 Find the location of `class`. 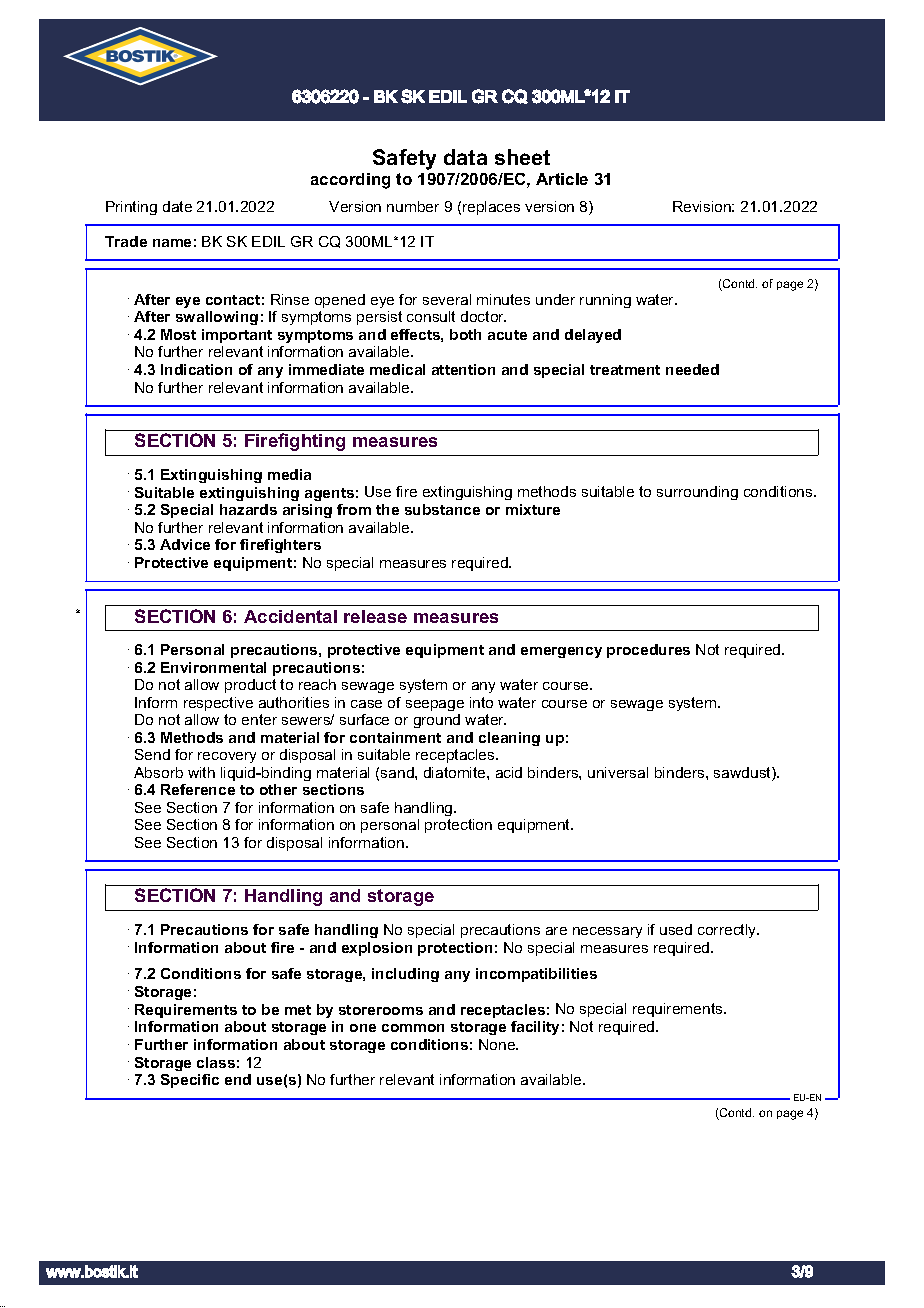

class is located at coordinates (216, 1062).
